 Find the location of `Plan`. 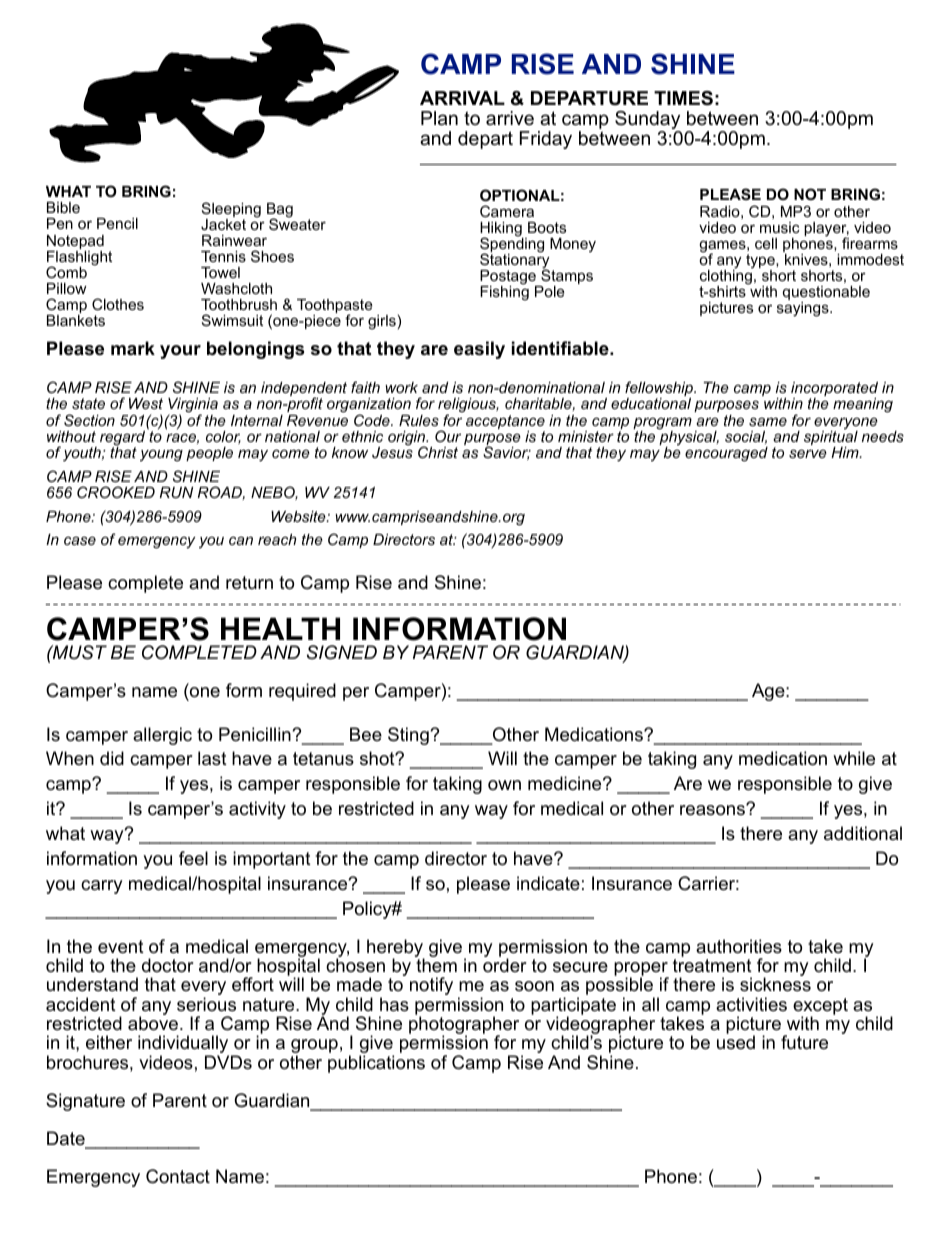

Plan is located at coordinates (439, 118).
